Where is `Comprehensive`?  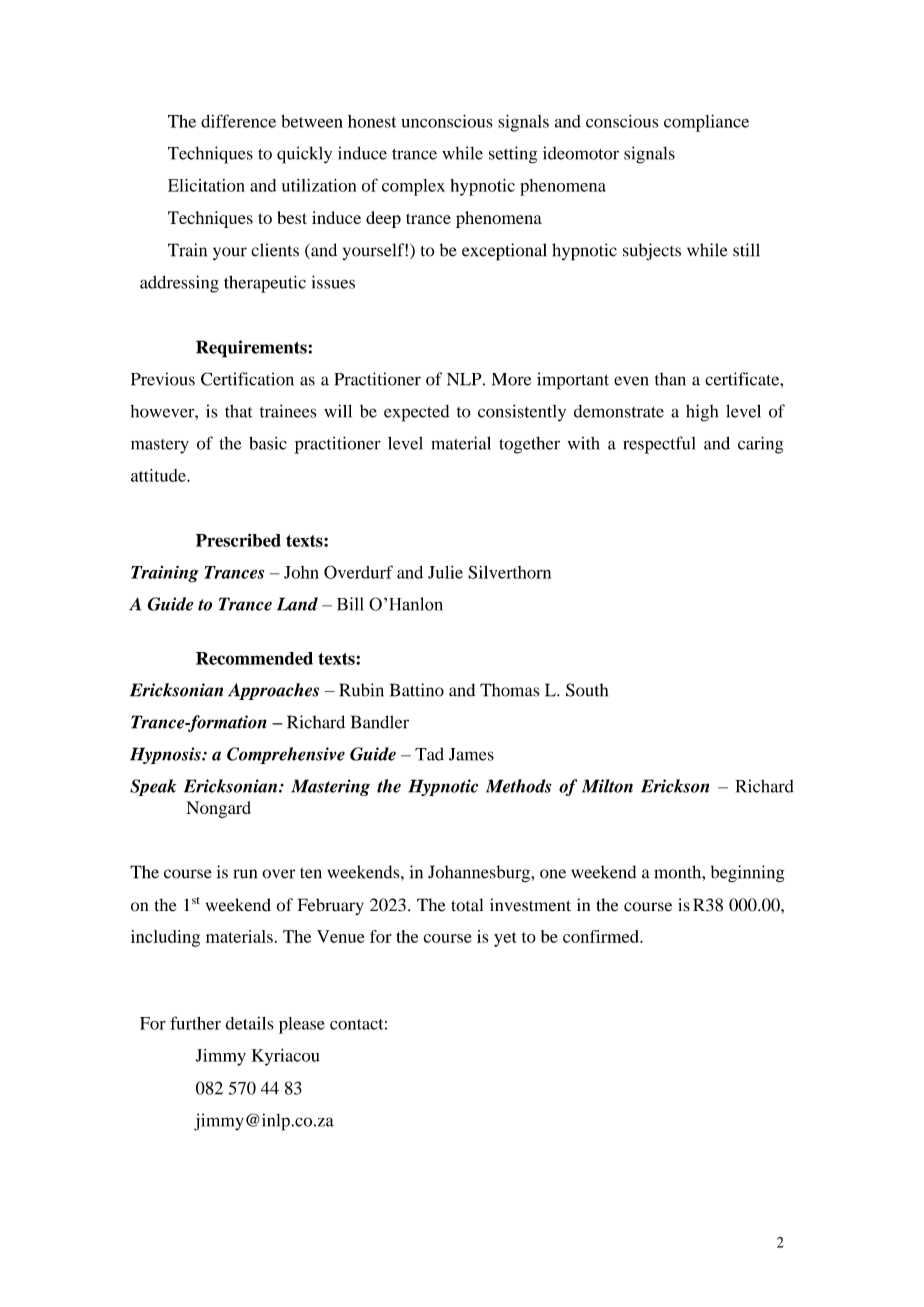 Comprehensive is located at coordinates (286, 755).
